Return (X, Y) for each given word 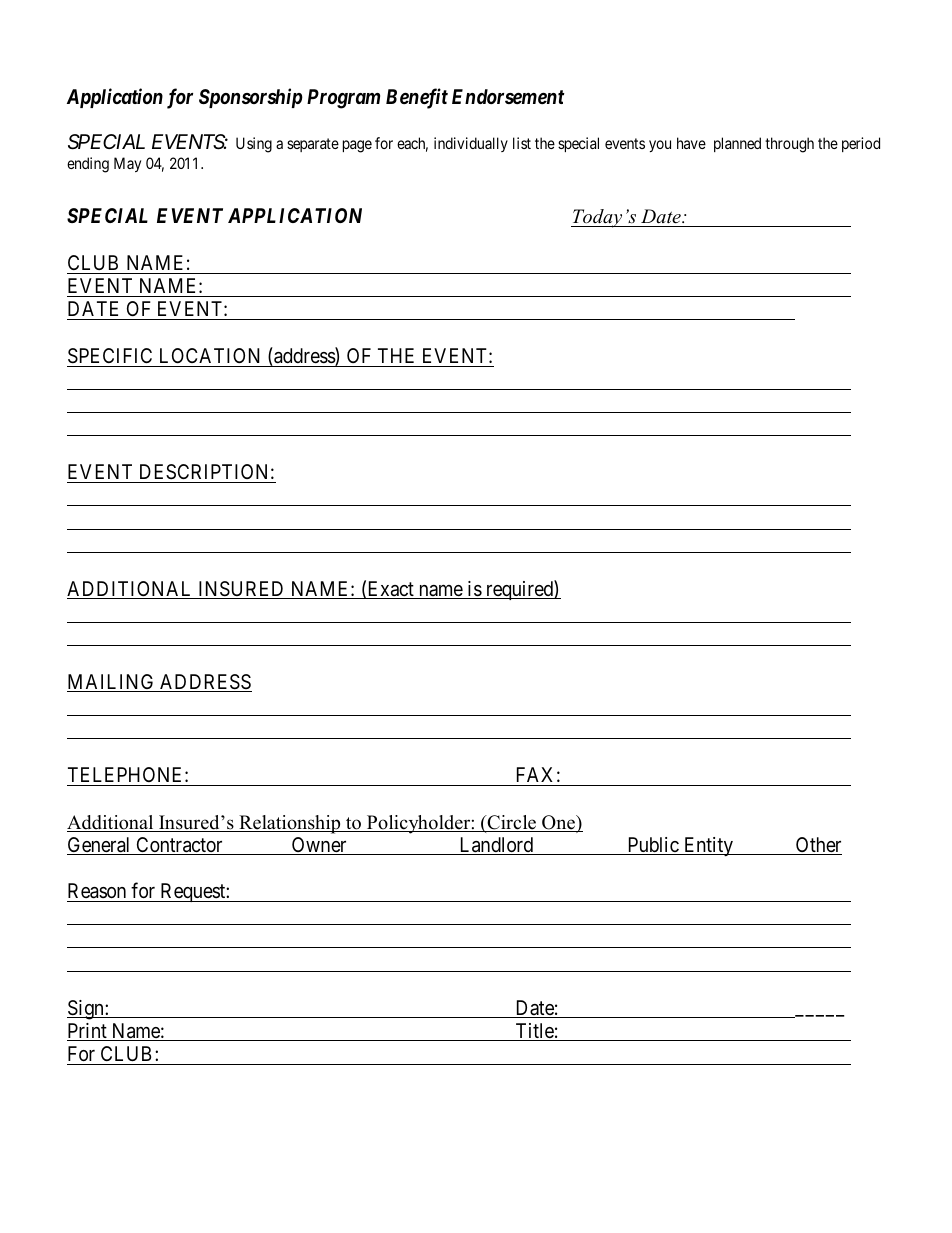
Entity (709, 846)
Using (254, 145)
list (522, 143)
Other (818, 846)
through (789, 145)
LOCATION (210, 355)
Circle (512, 823)
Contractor (179, 846)
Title (534, 1032)
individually (471, 144)
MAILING (112, 683)
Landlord (496, 846)
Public (653, 846)
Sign (86, 1010)
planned (737, 144)
